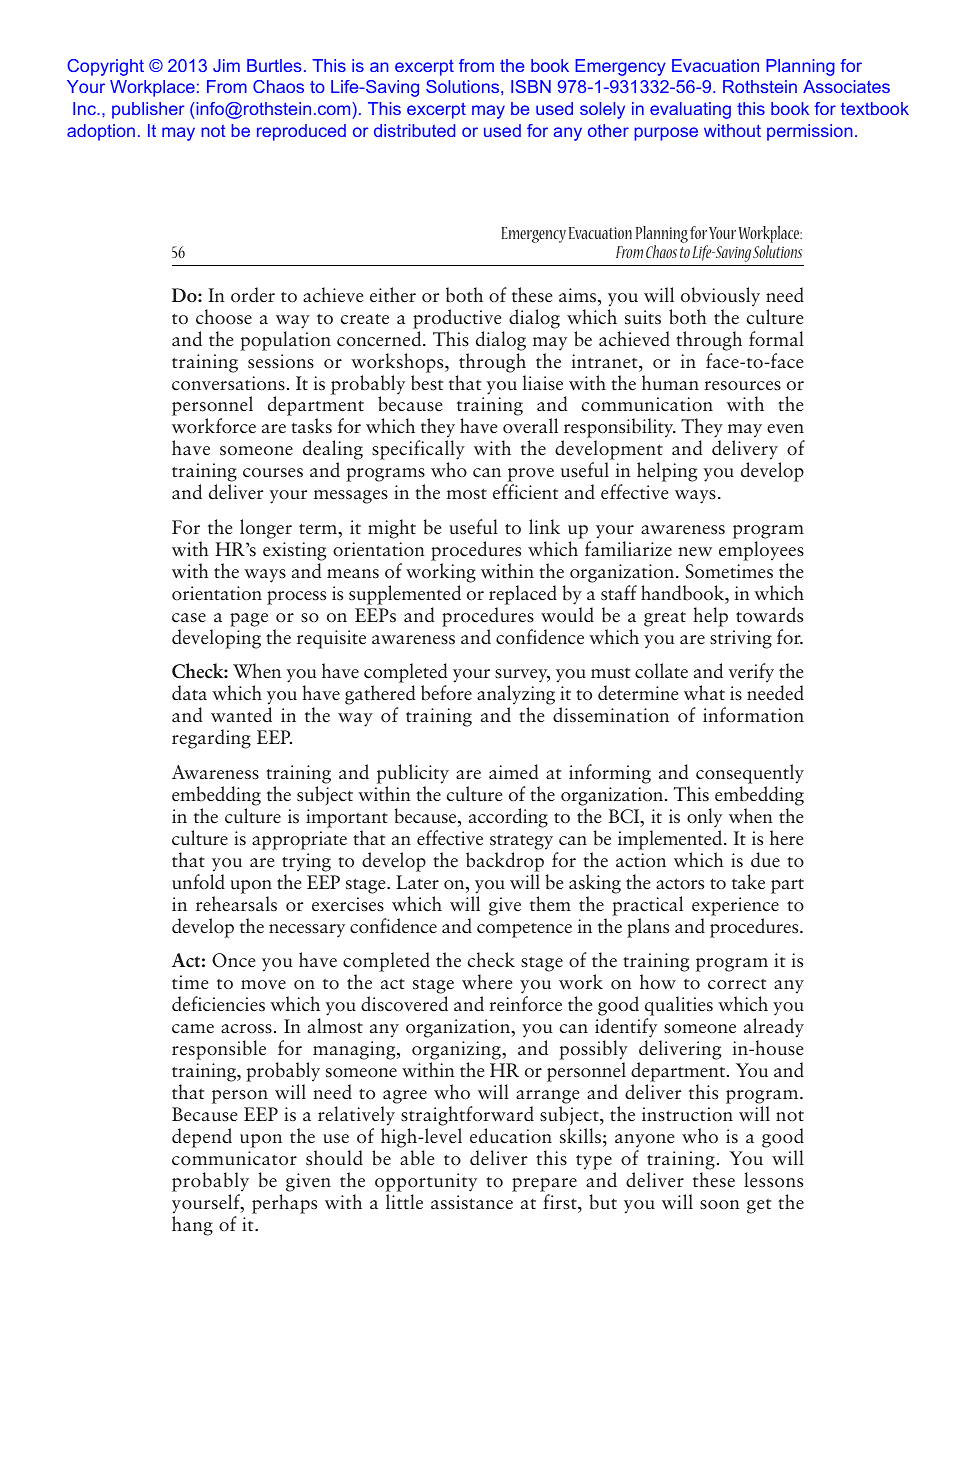 This page has width=976, height=1464. Describe the element at coordinates (741, 639) in the page. I see `striving` at that location.
